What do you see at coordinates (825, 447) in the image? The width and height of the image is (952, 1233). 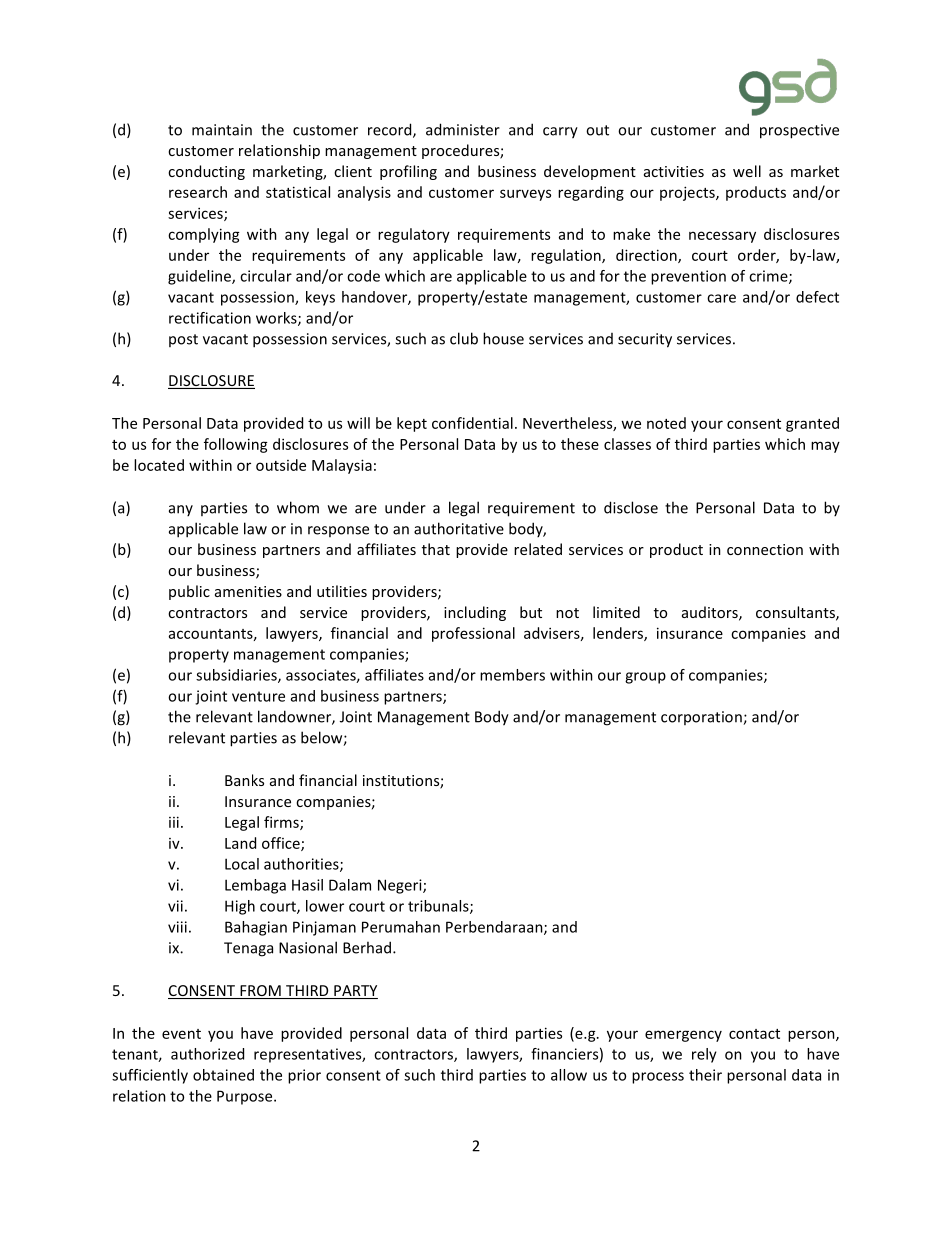 I see `may` at bounding box center [825, 447].
